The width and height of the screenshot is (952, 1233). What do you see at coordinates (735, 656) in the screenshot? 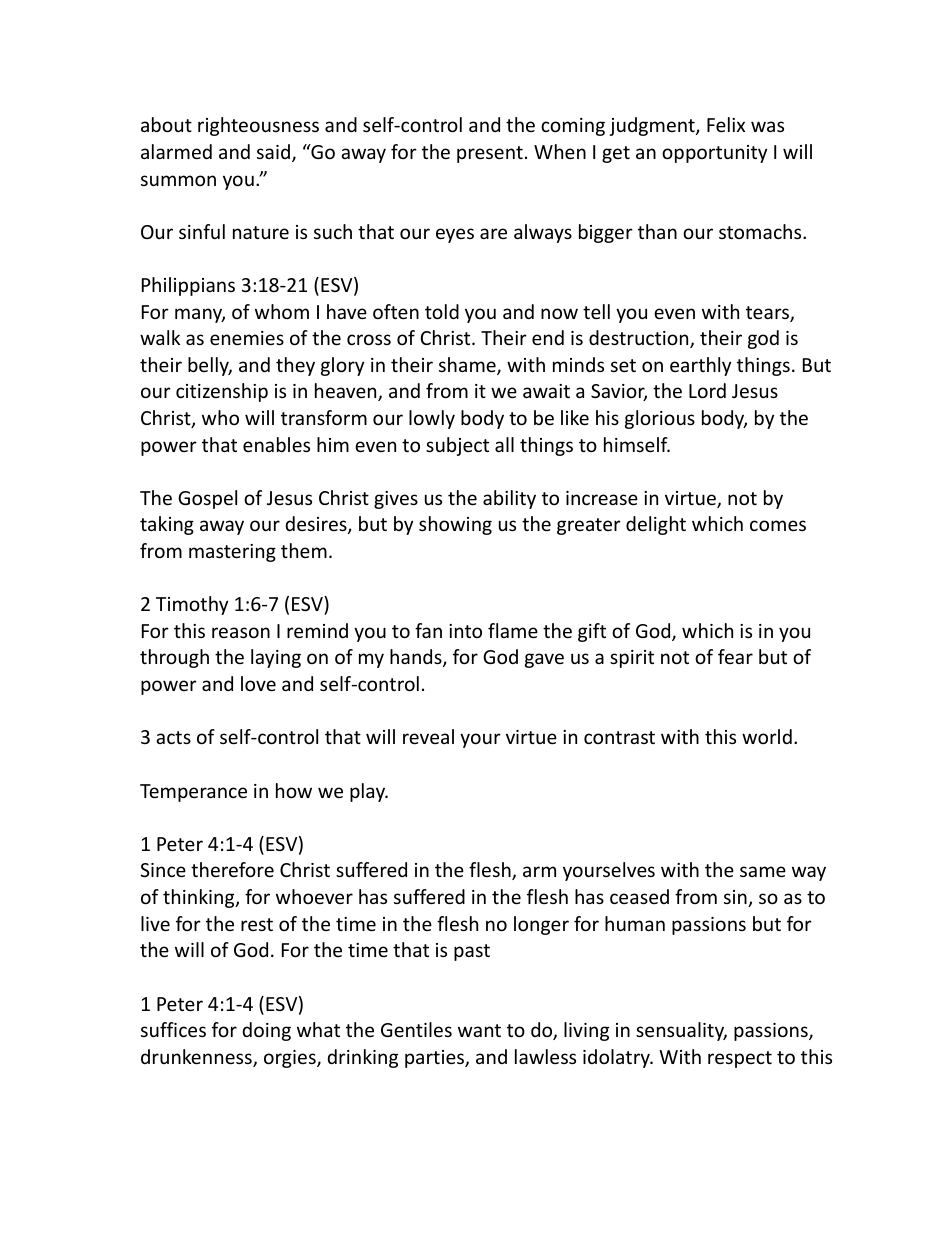
I see `fear` at bounding box center [735, 656].
